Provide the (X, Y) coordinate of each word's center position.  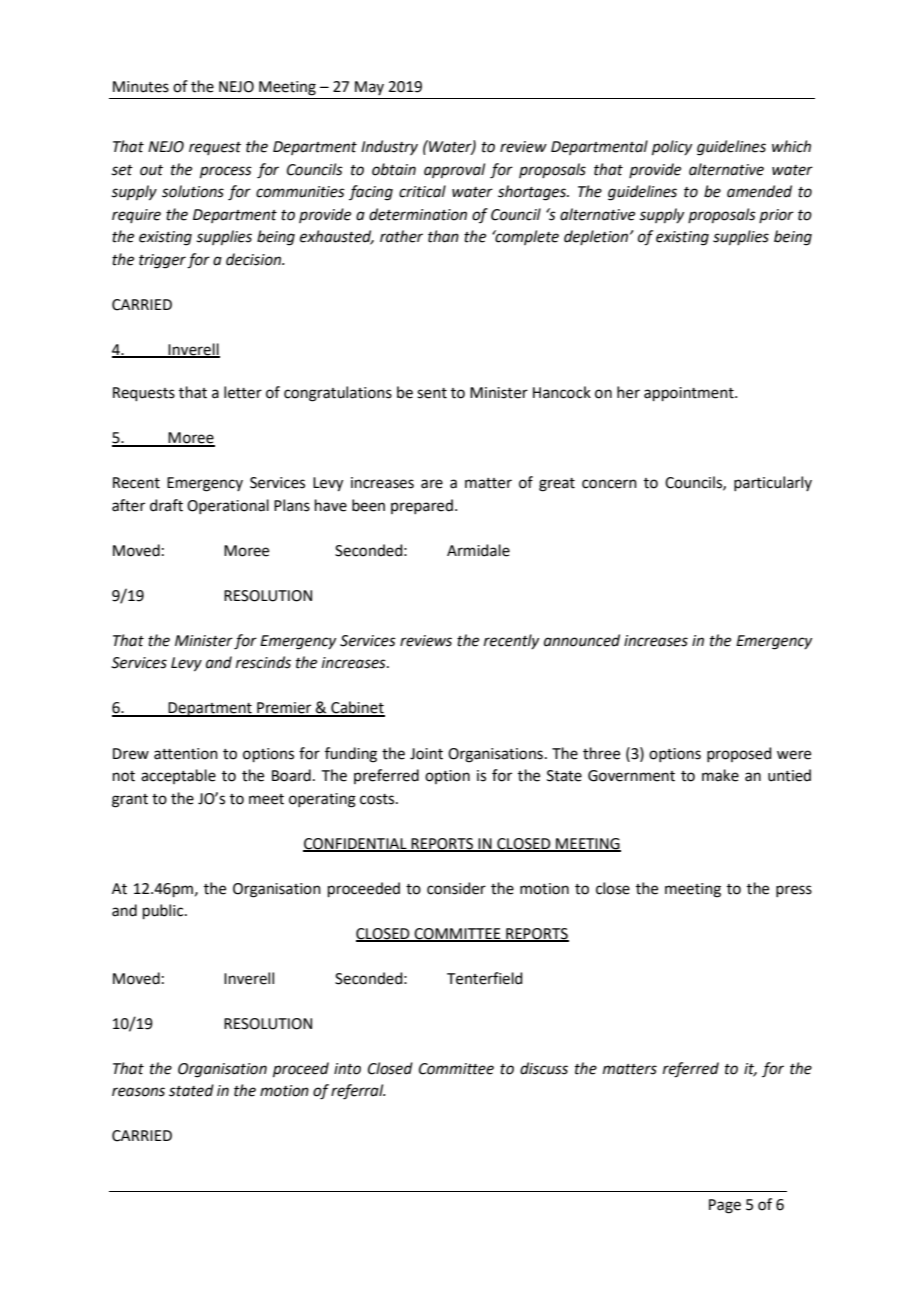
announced (582, 640)
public (164, 911)
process (226, 172)
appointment (690, 394)
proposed (739, 754)
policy (672, 147)
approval (454, 170)
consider (456, 888)
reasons (138, 1092)
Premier (284, 709)
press (794, 891)
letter (243, 392)
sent (432, 393)
